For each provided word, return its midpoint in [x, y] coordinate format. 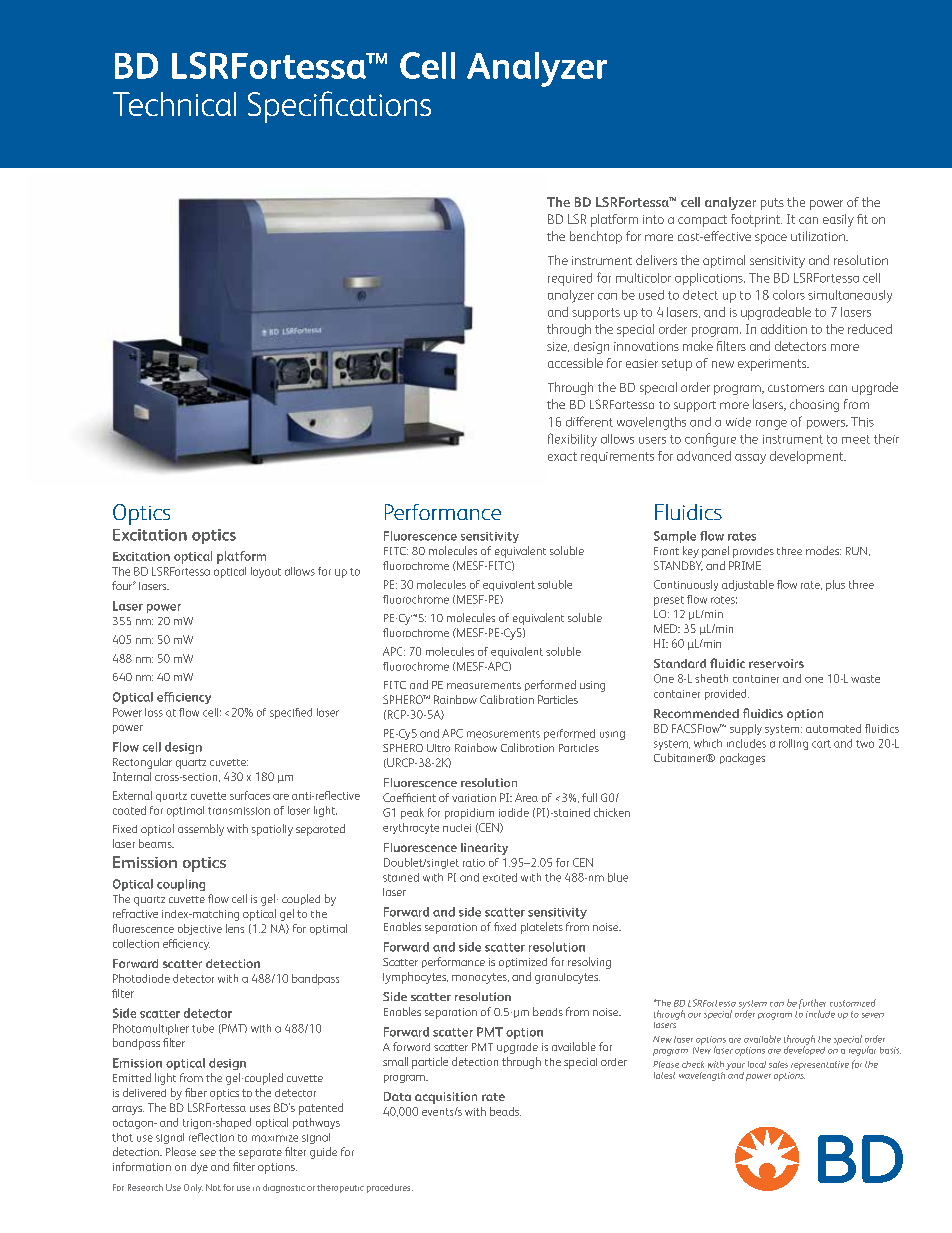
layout [266, 572]
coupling [181, 885]
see [208, 1153]
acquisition [446, 1098]
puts [772, 204]
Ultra [438, 748]
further [812, 1005]
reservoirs [776, 663]
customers [796, 388]
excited [500, 877]
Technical [174, 104]
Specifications [339, 107]
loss [154, 712]
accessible [575, 363]
